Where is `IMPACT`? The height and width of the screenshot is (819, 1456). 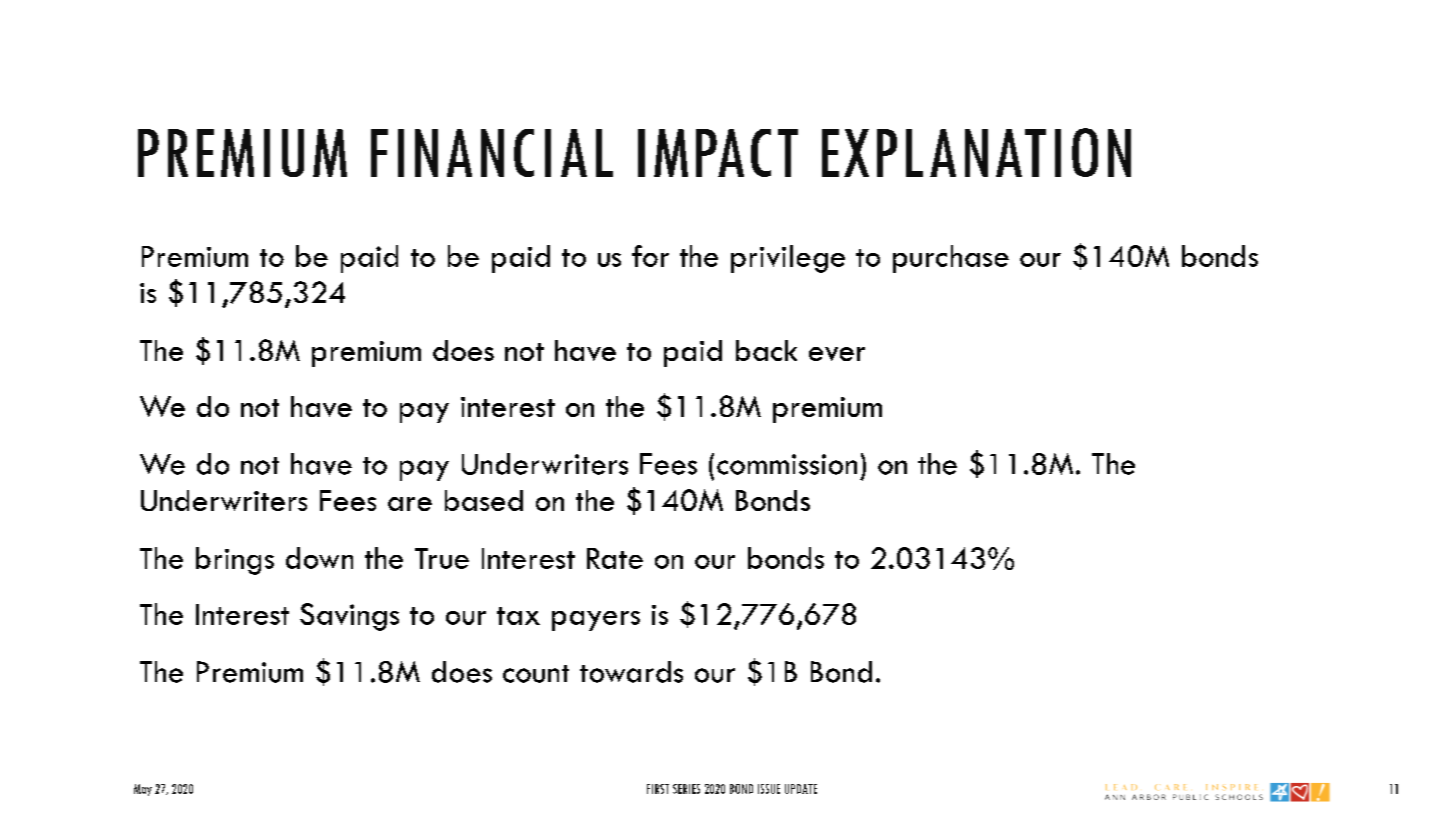
IMPACT is located at coordinates (718, 153).
